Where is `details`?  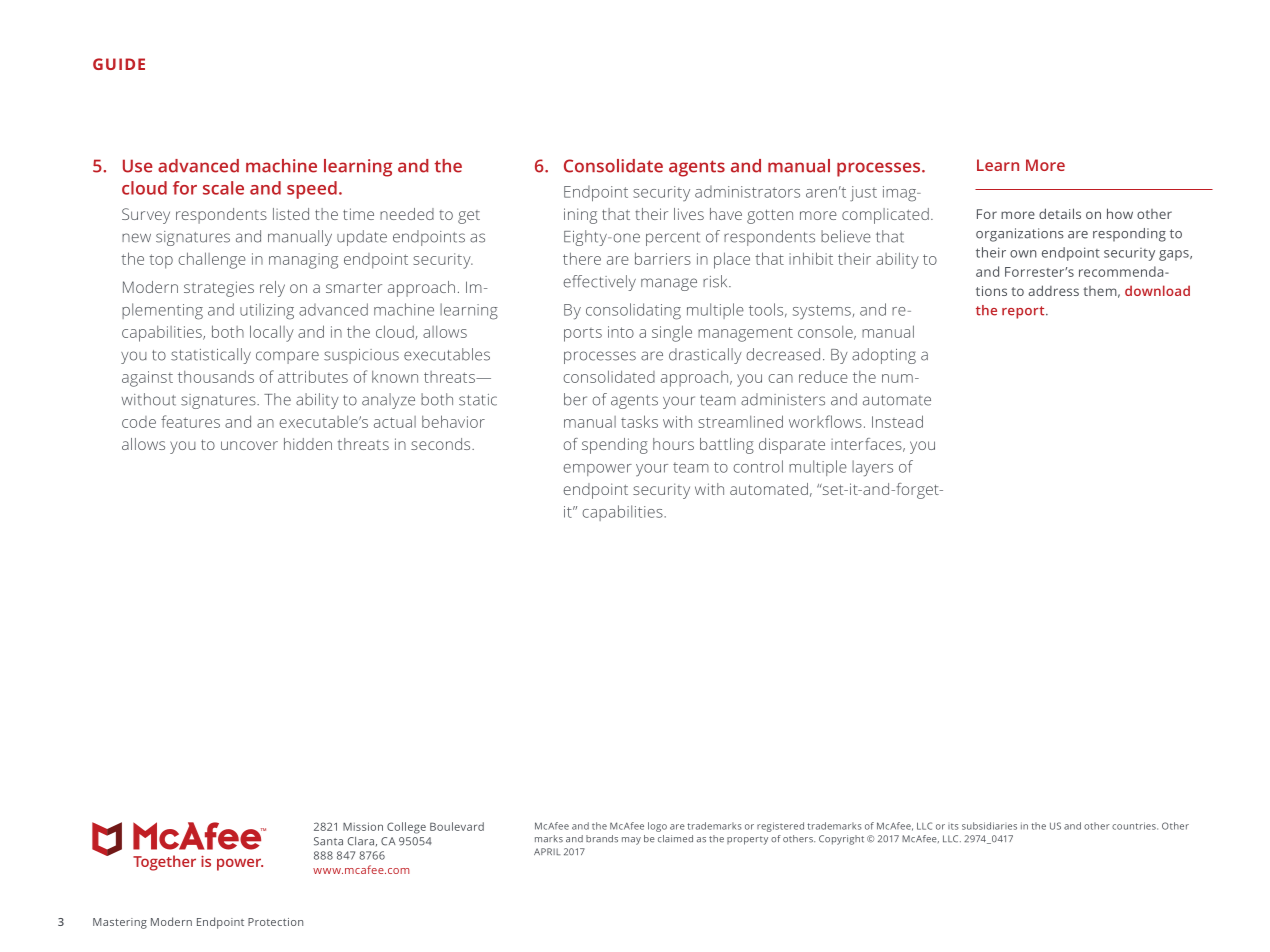
details is located at coordinates (1060, 213).
